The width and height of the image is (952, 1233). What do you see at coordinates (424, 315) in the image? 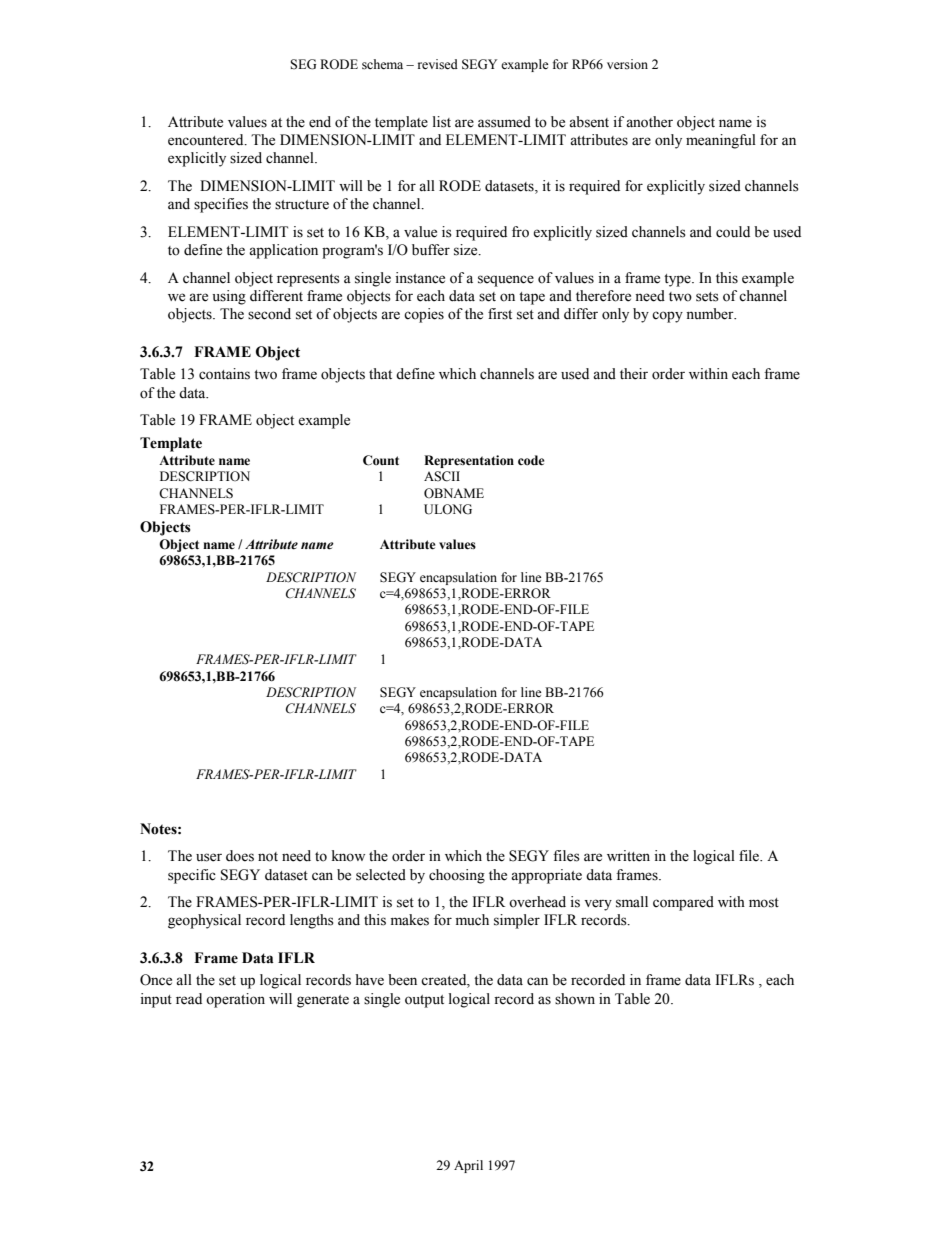
I see `copies` at bounding box center [424, 315].
